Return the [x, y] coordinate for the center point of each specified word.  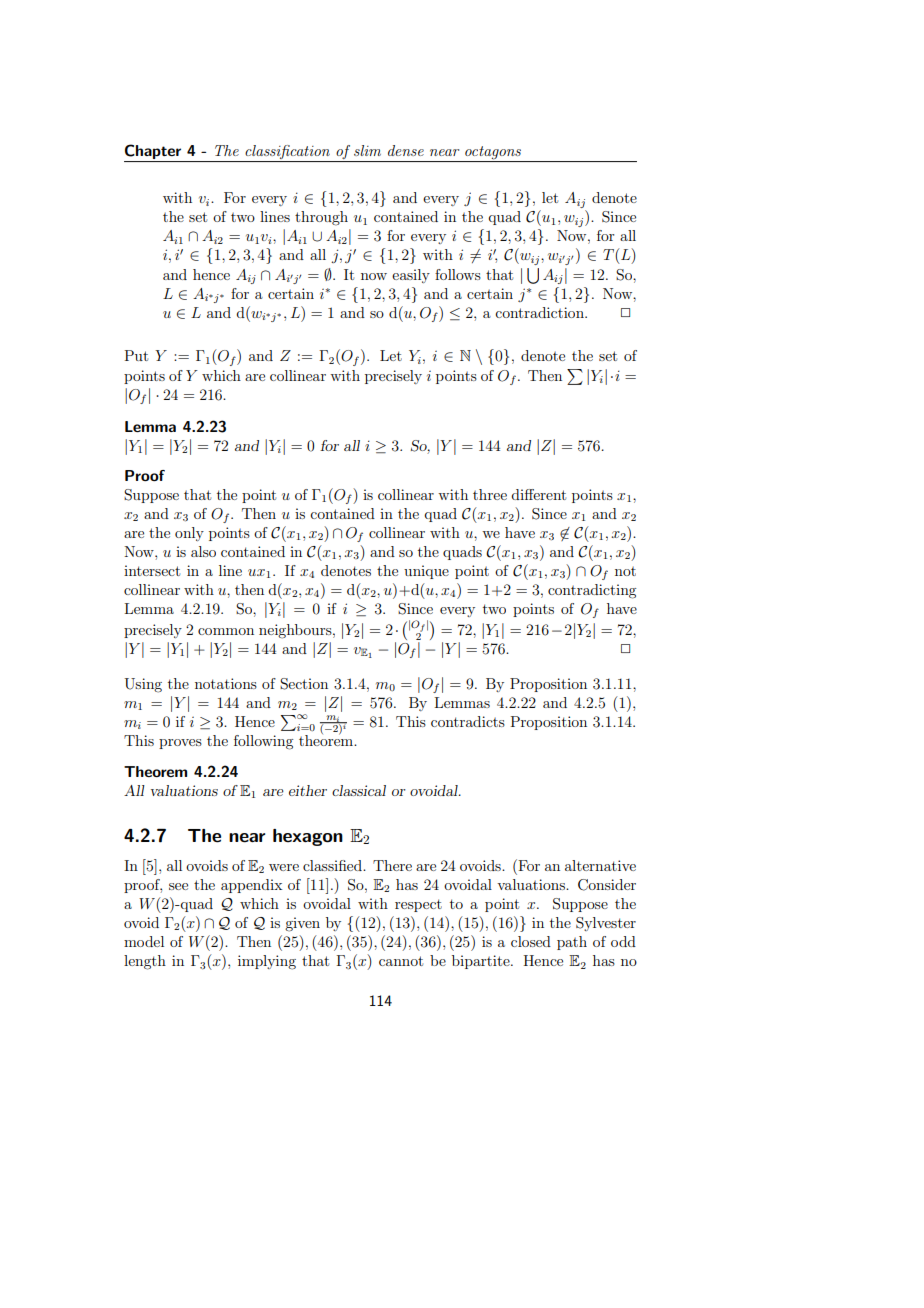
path [572, 943]
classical [359, 790]
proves [180, 744]
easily [411, 276]
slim [367, 150]
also [203, 551]
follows [458, 274]
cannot [401, 961]
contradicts [468, 721]
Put [136, 355]
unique [426, 572]
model [144, 941]
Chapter [153, 151]
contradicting [592, 591]
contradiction [540, 312]
